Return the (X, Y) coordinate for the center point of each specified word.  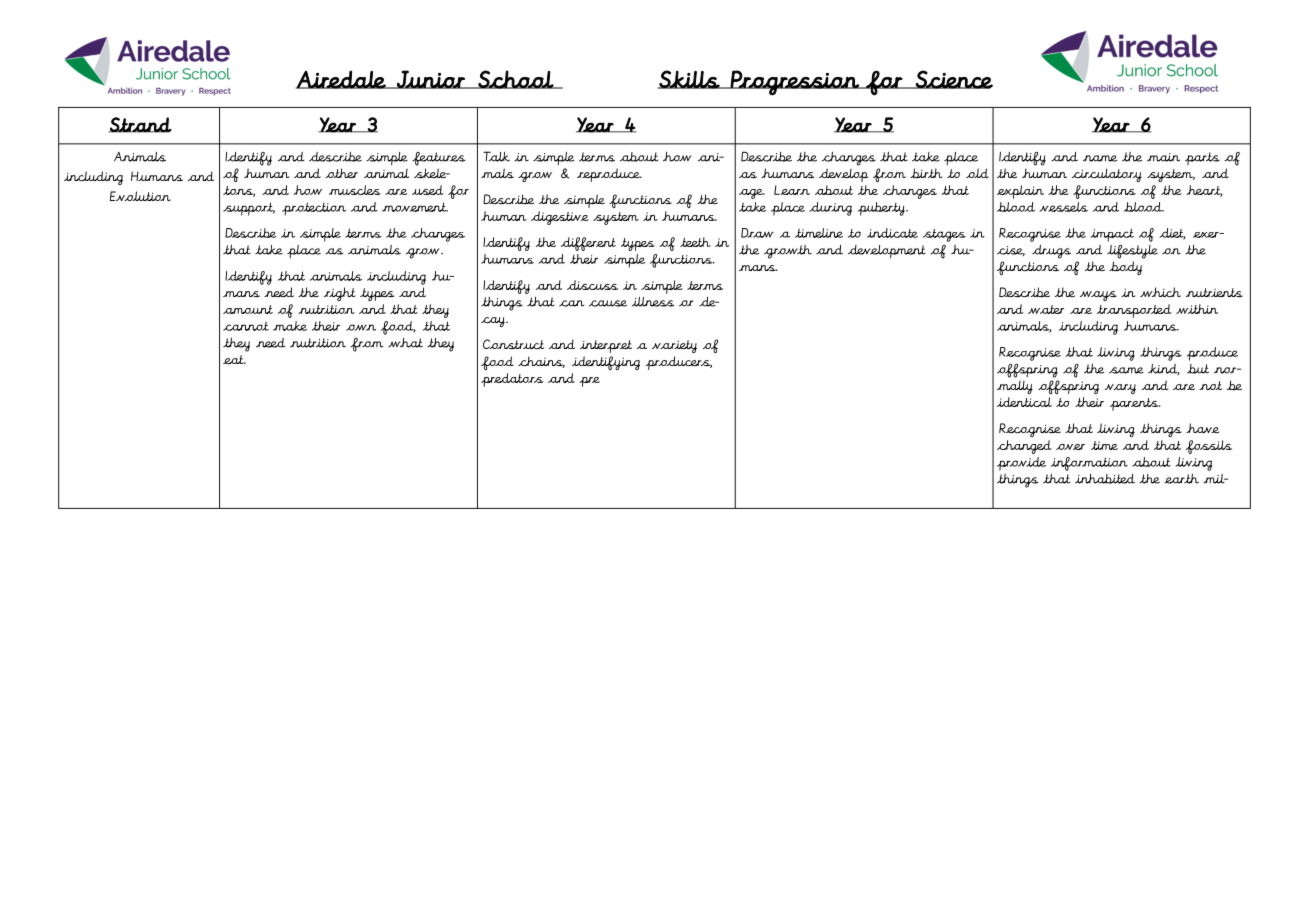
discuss (592, 285)
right (340, 294)
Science (953, 79)
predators (512, 380)
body (1125, 268)
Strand (140, 125)
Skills (689, 79)
